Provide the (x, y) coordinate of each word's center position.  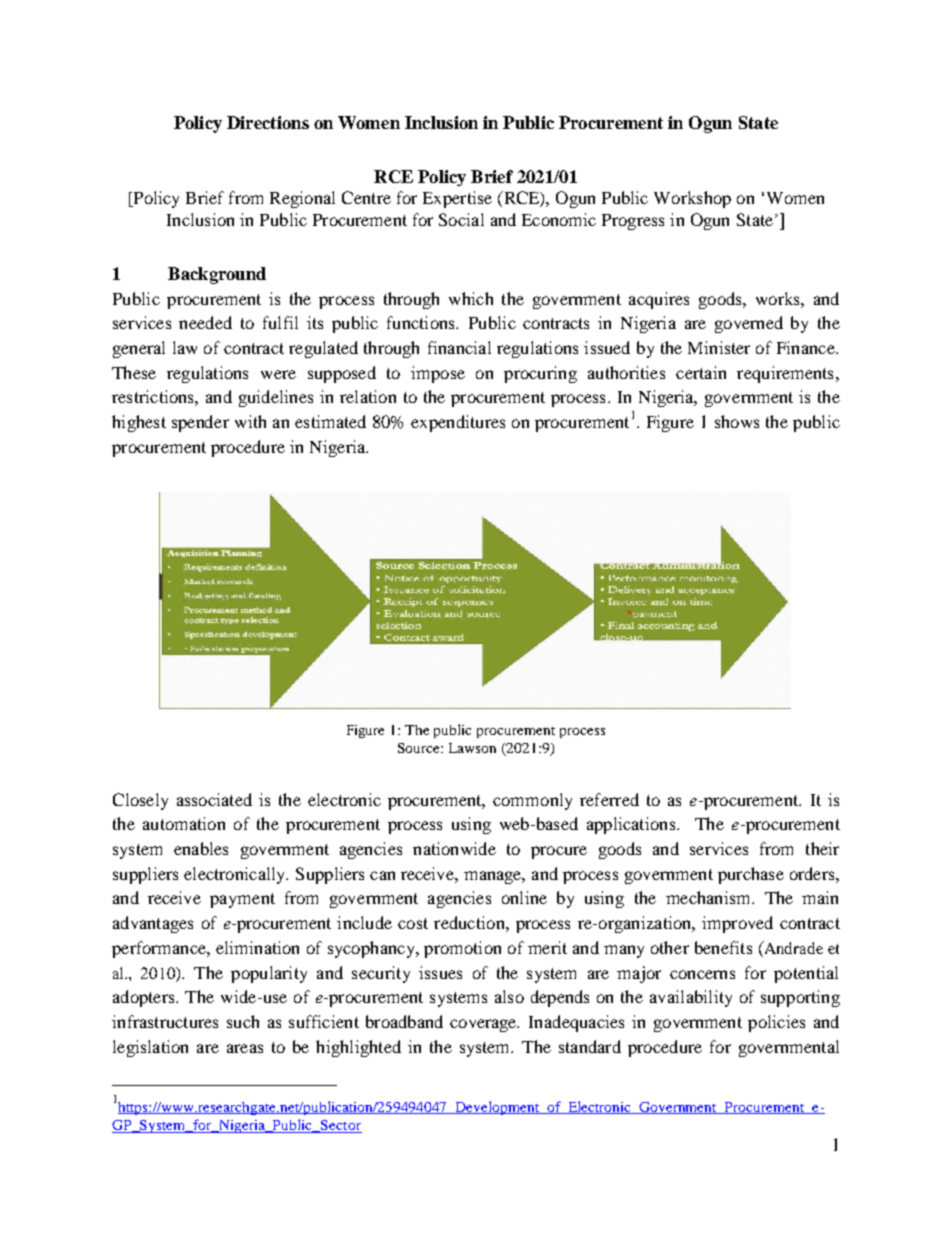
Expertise (457, 199)
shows (737, 421)
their (822, 848)
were (278, 374)
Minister (719, 347)
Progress (633, 222)
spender (200, 423)
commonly (532, 801)
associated (214, 799)
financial (459, 347)
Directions (268, 122)
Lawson (472, 748)
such (243, 1021)
